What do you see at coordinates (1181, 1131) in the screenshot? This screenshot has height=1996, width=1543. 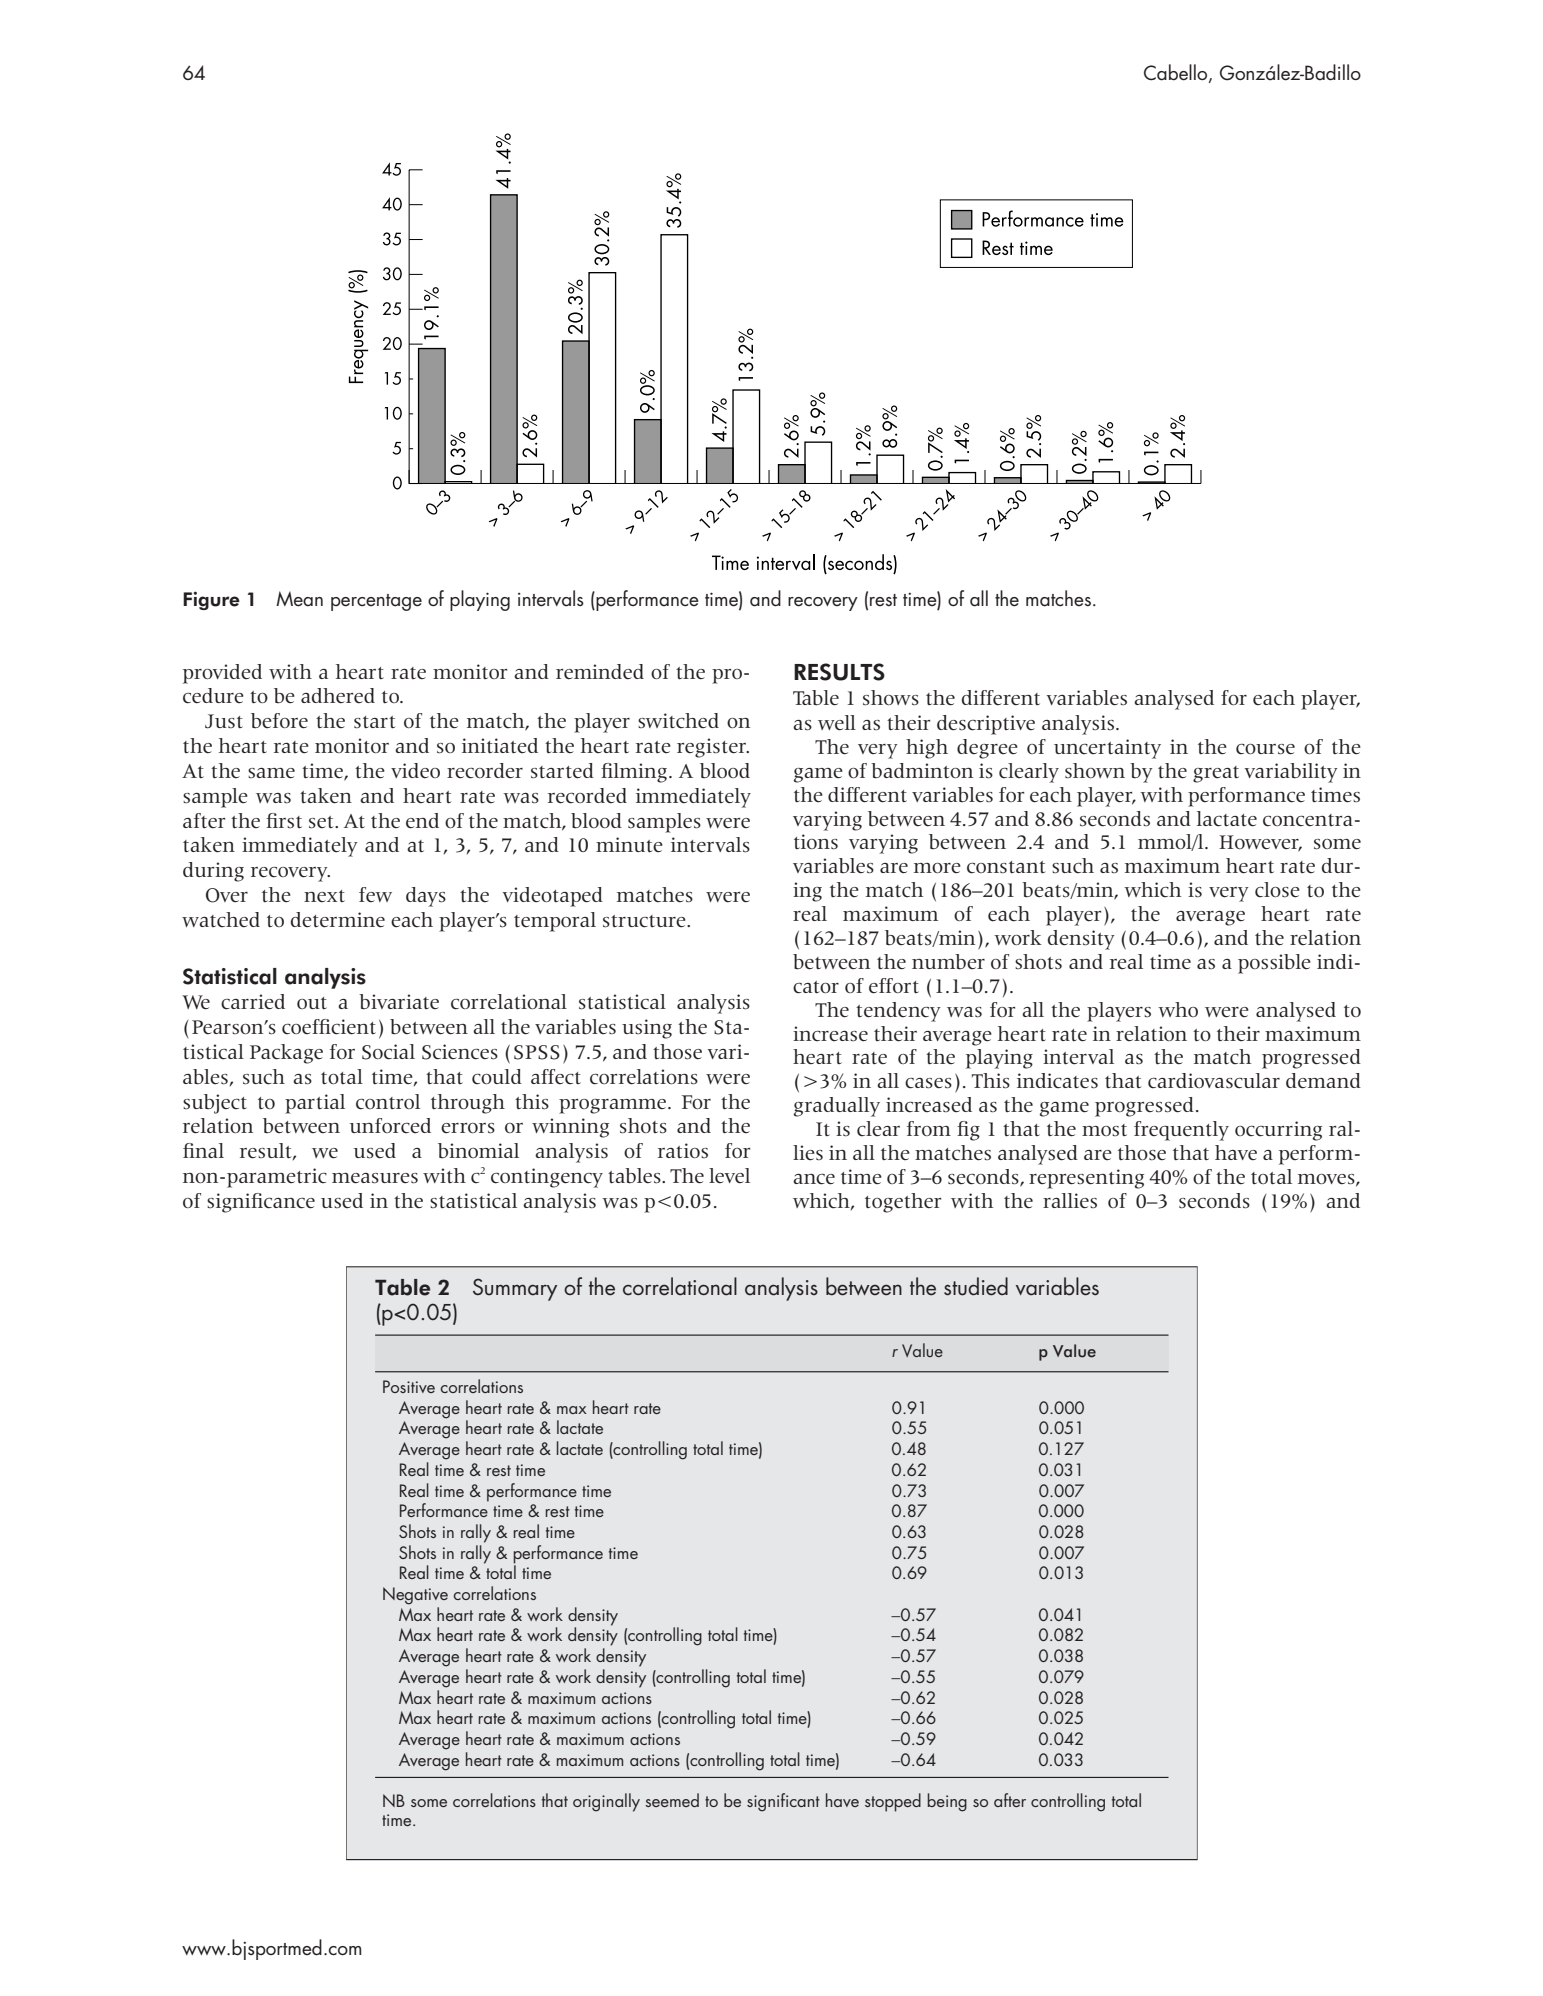 I see `frequently` at bounding box center [1181, 1131].
